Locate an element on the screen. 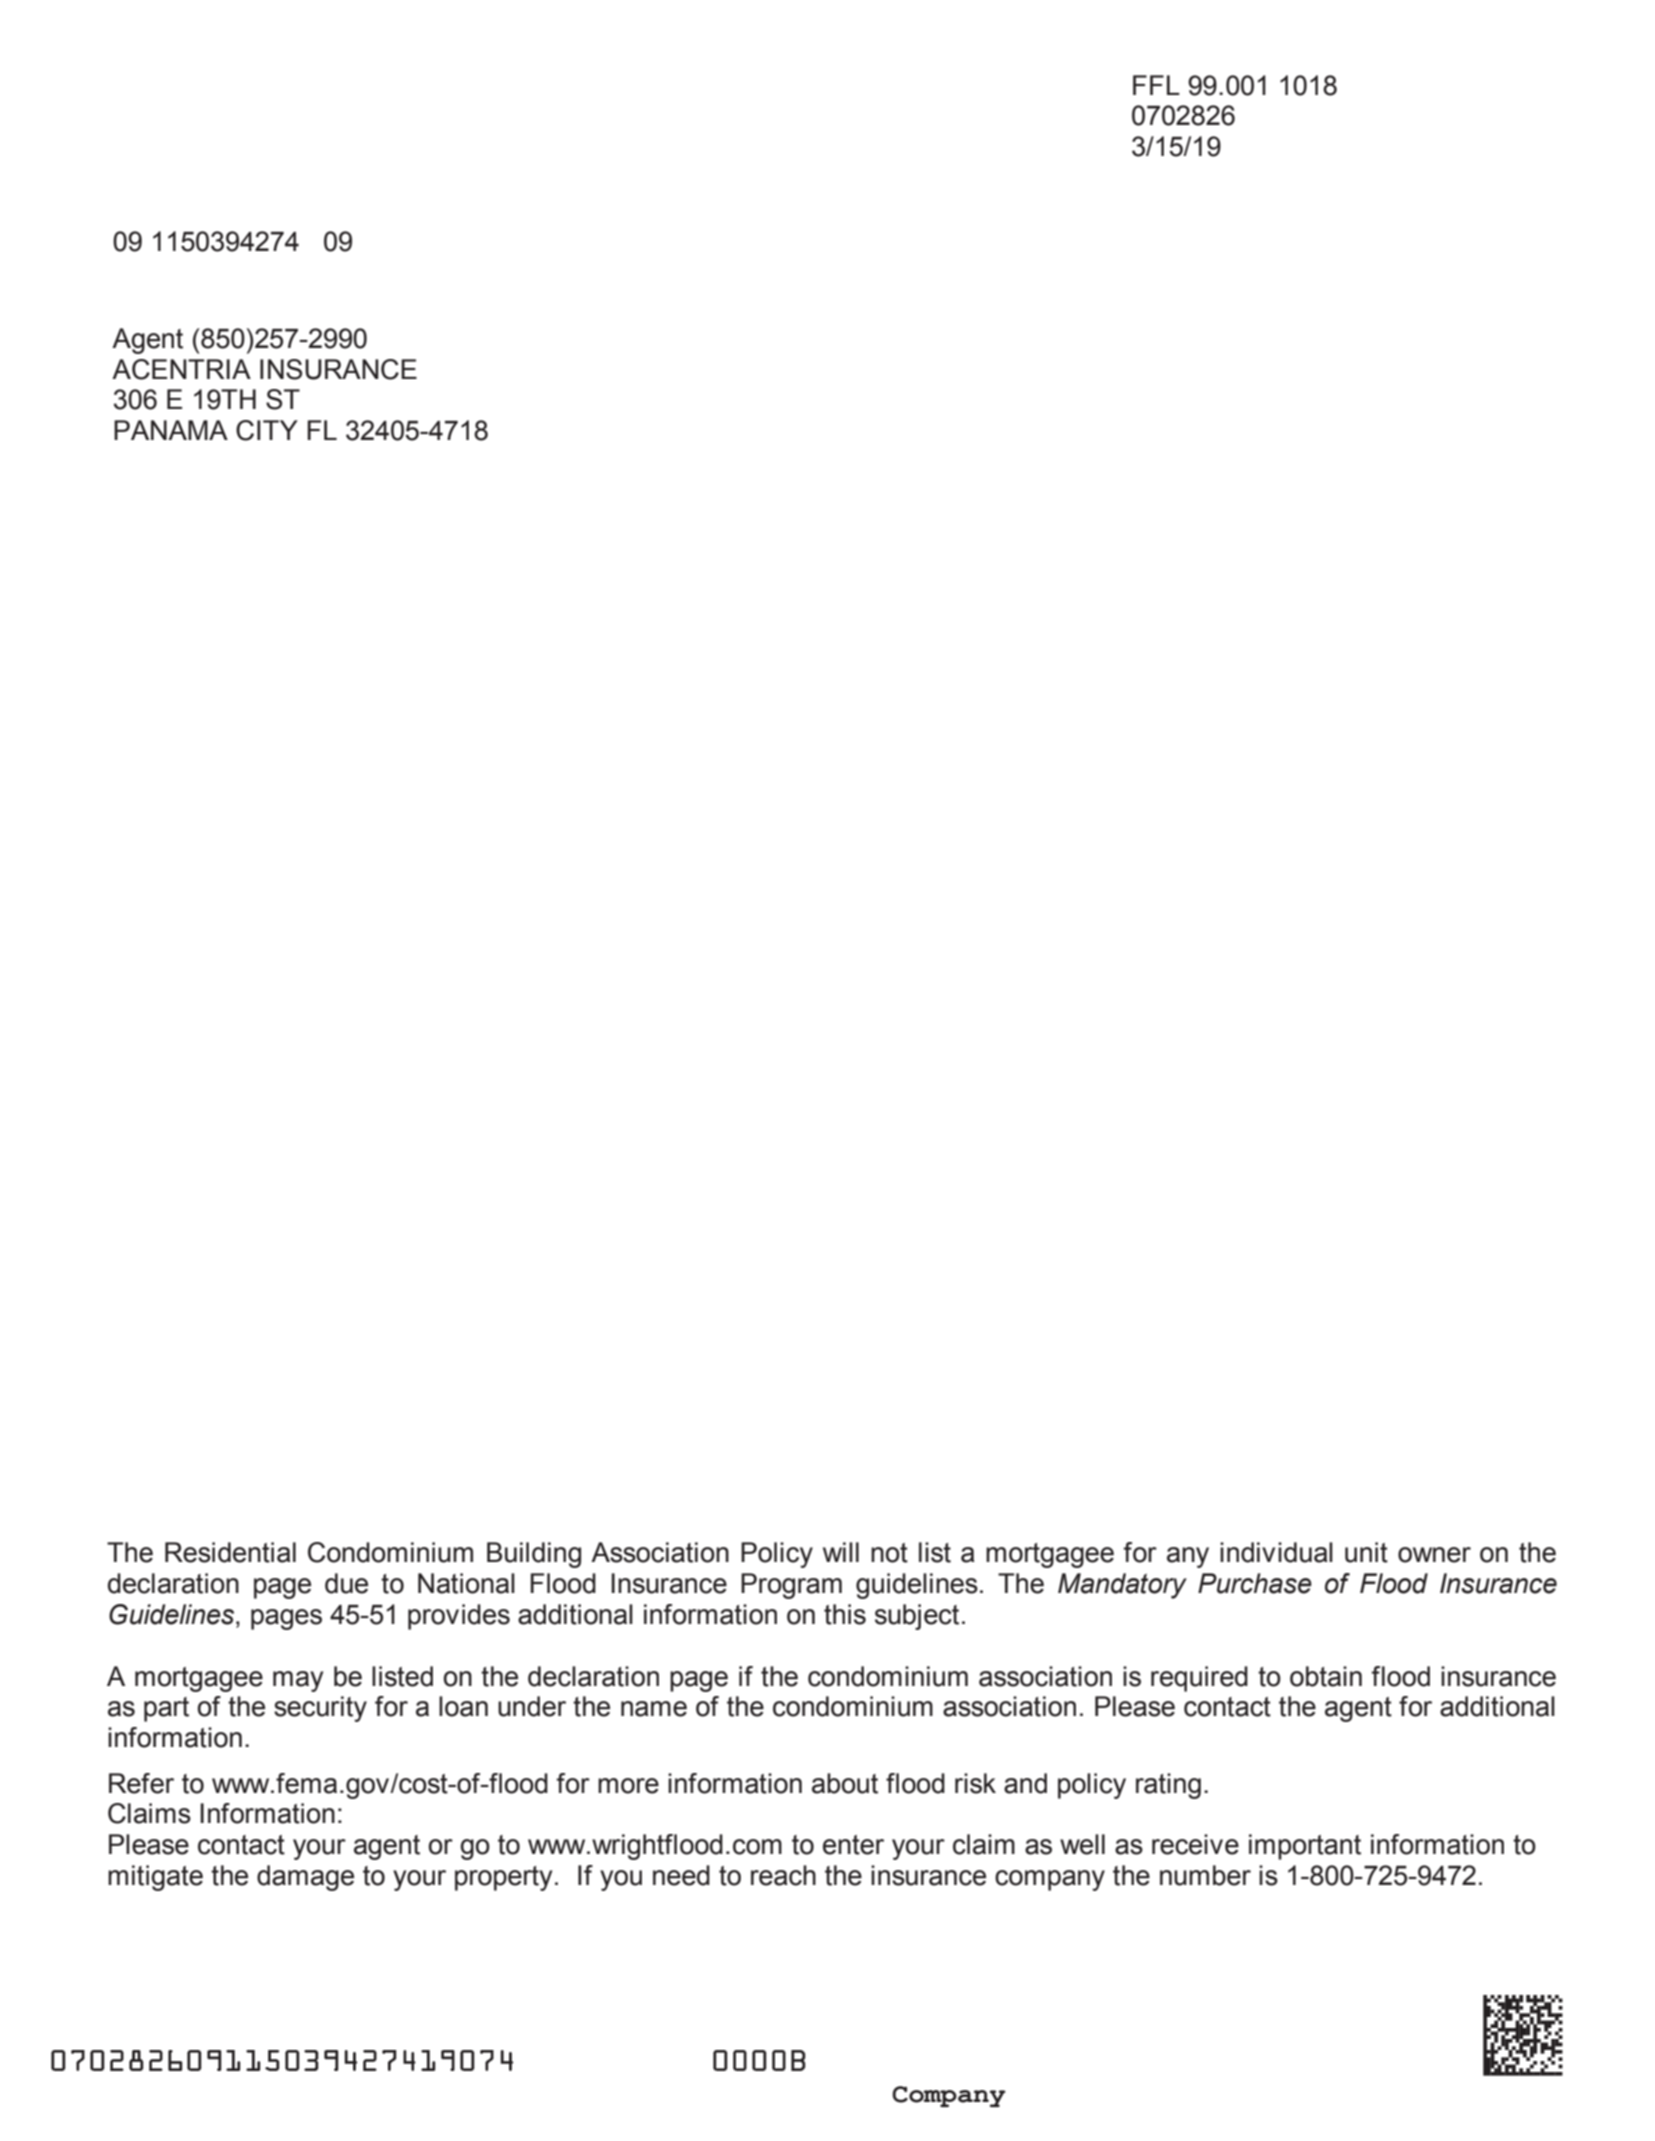 This screenshot has width=1655, height=2141. Building is located at coordinates (534, 1555).
